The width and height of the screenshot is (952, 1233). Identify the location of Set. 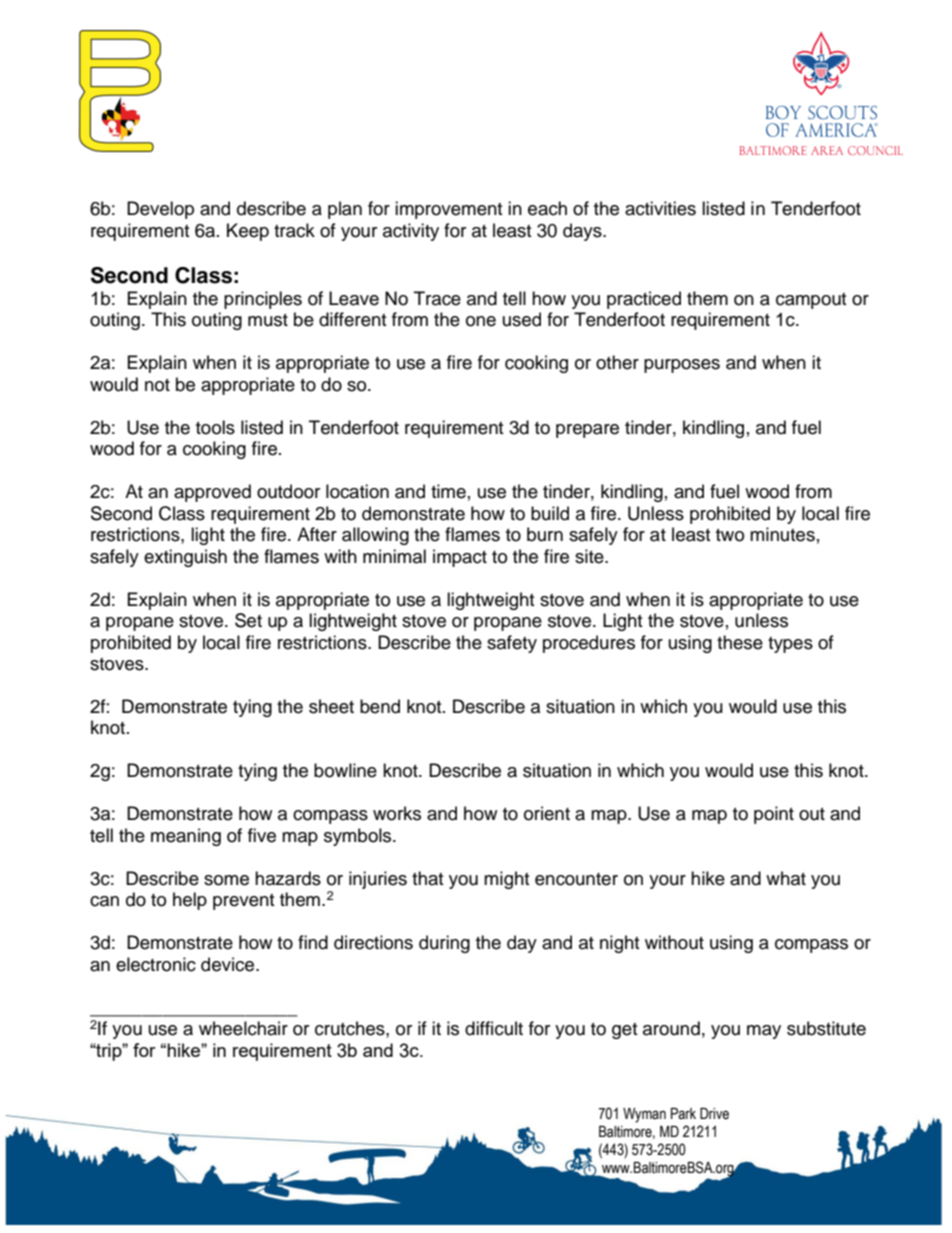
(248, 620).
